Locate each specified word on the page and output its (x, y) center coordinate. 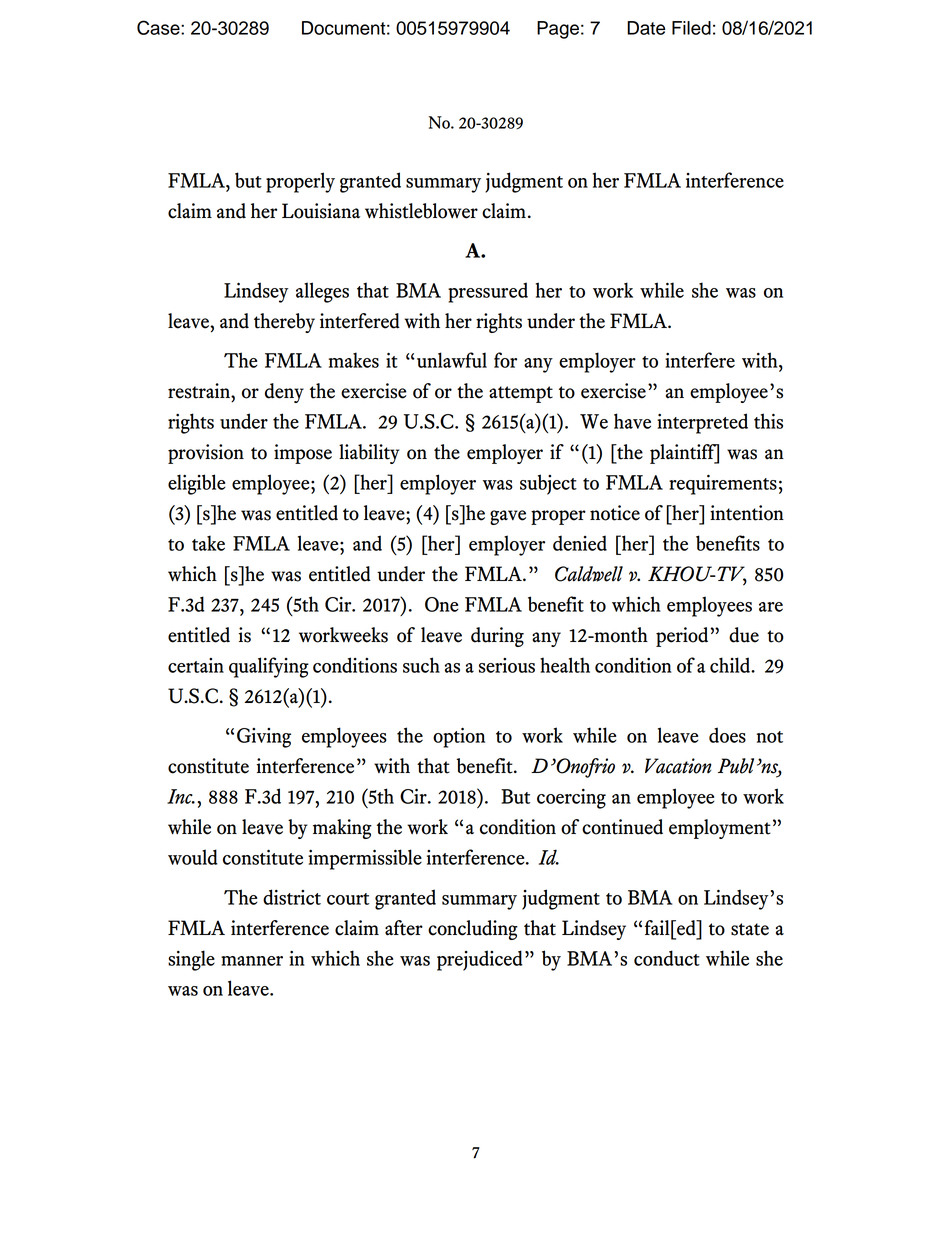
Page (558, 30)
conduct (667, 958)
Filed (691, 28)
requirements (723, 484)
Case (159, 27)
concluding (473, 930)
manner (252, 961)
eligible (197, 484)
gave (508, 517)
